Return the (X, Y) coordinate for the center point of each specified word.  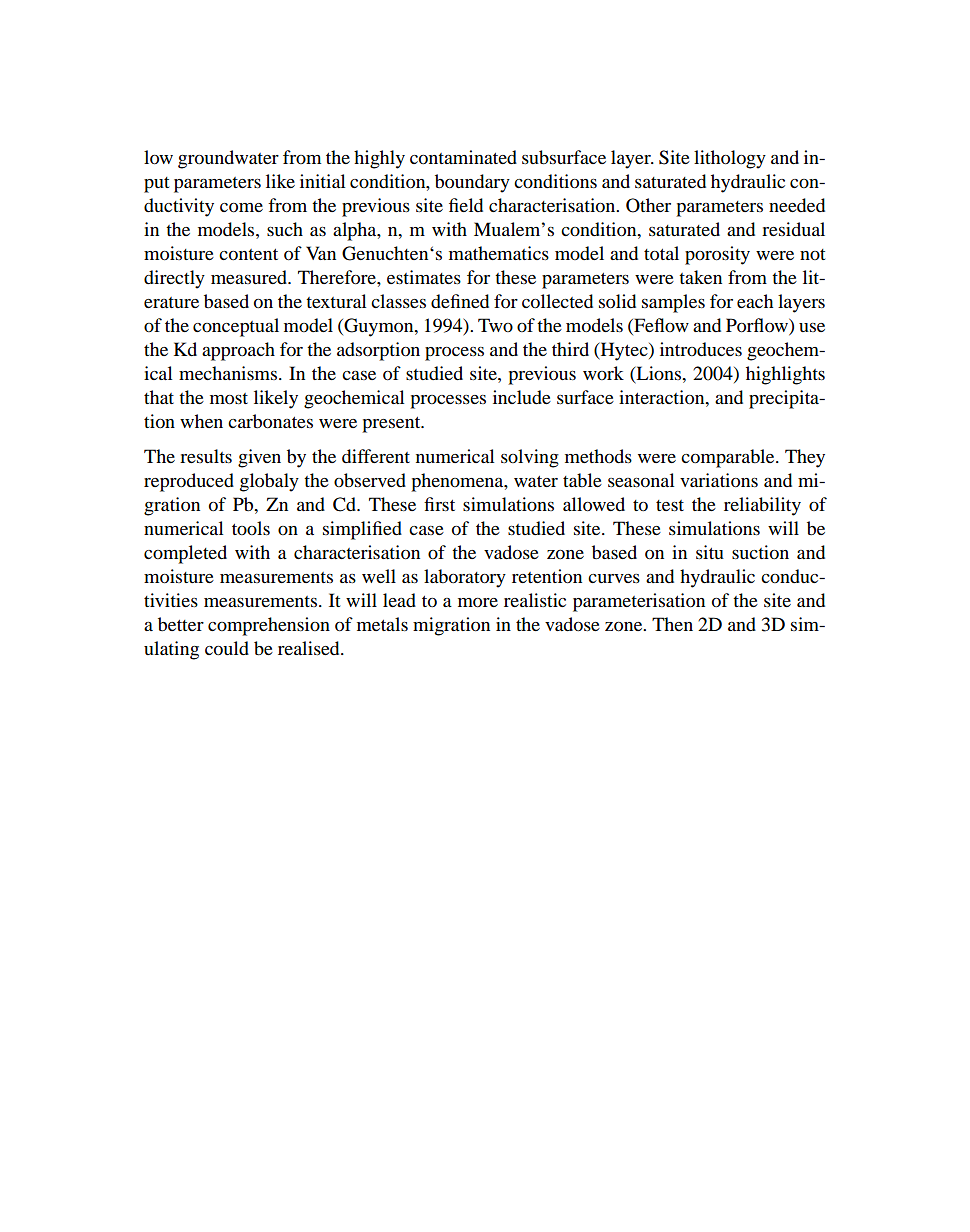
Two (495, 325)
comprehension (269, 626)
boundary (472, 183)
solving (530, 458)
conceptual (236, 327)
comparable (729, 458)
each (755, 301)
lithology (730, 159)
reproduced (189, 482)
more (478, 603)
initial (322, 181)
